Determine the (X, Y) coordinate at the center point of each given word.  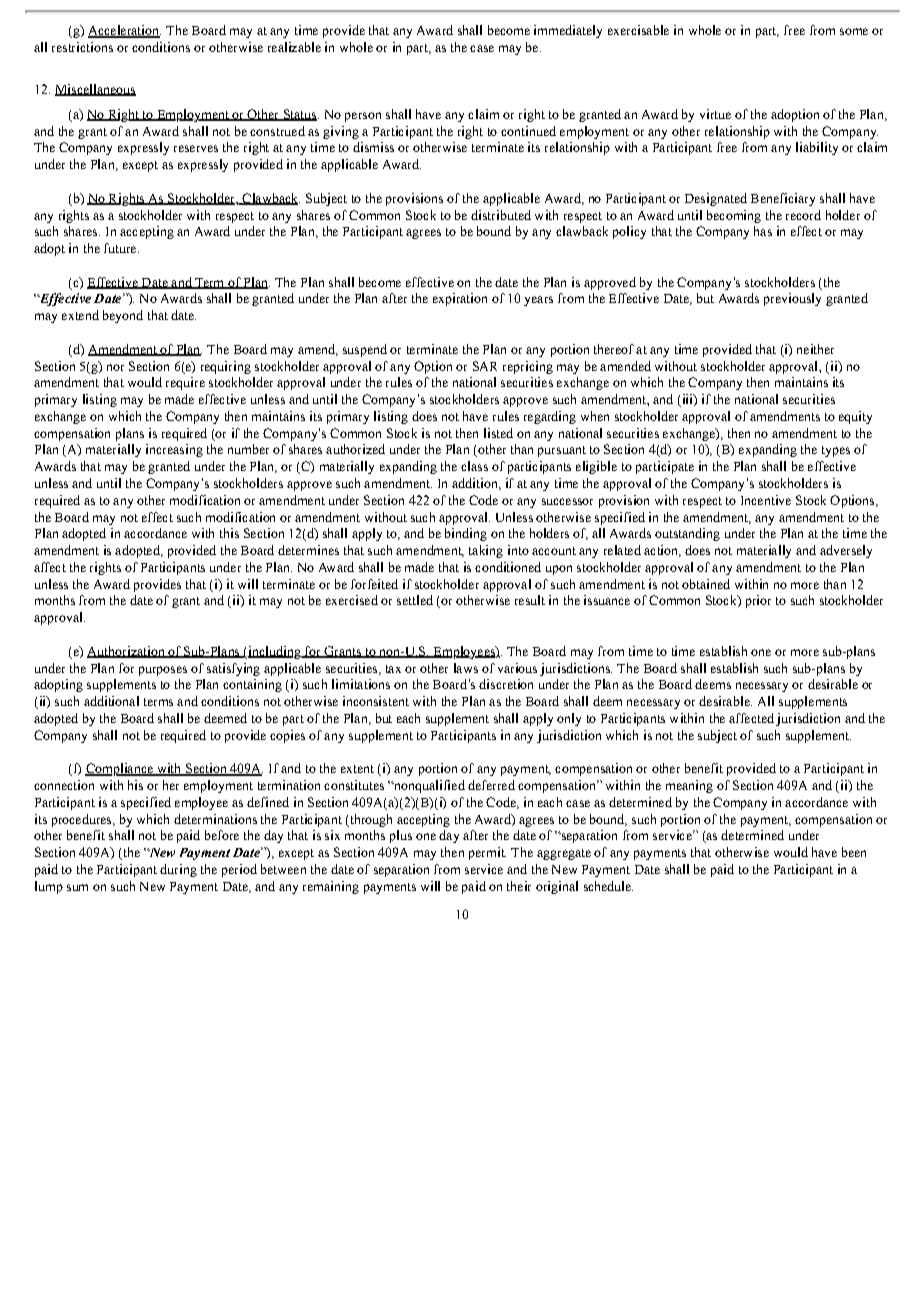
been (854, 852)
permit (487, 853)
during (178, 870)
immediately (568, 31)
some (854, 31)
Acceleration (124, 31)
